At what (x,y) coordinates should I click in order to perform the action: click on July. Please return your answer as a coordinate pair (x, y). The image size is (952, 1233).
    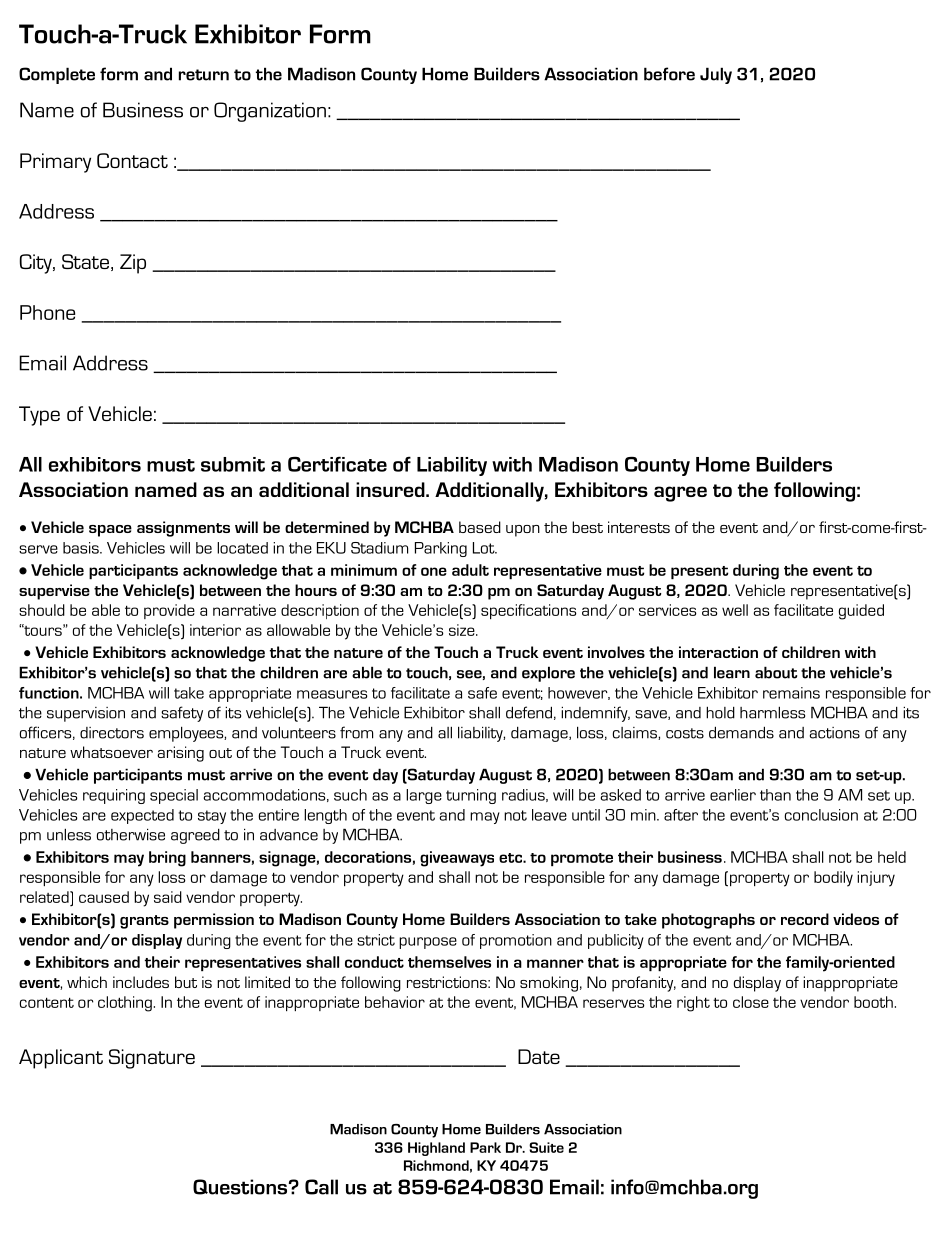
    Looking at the image, I should click on (716, 75).
